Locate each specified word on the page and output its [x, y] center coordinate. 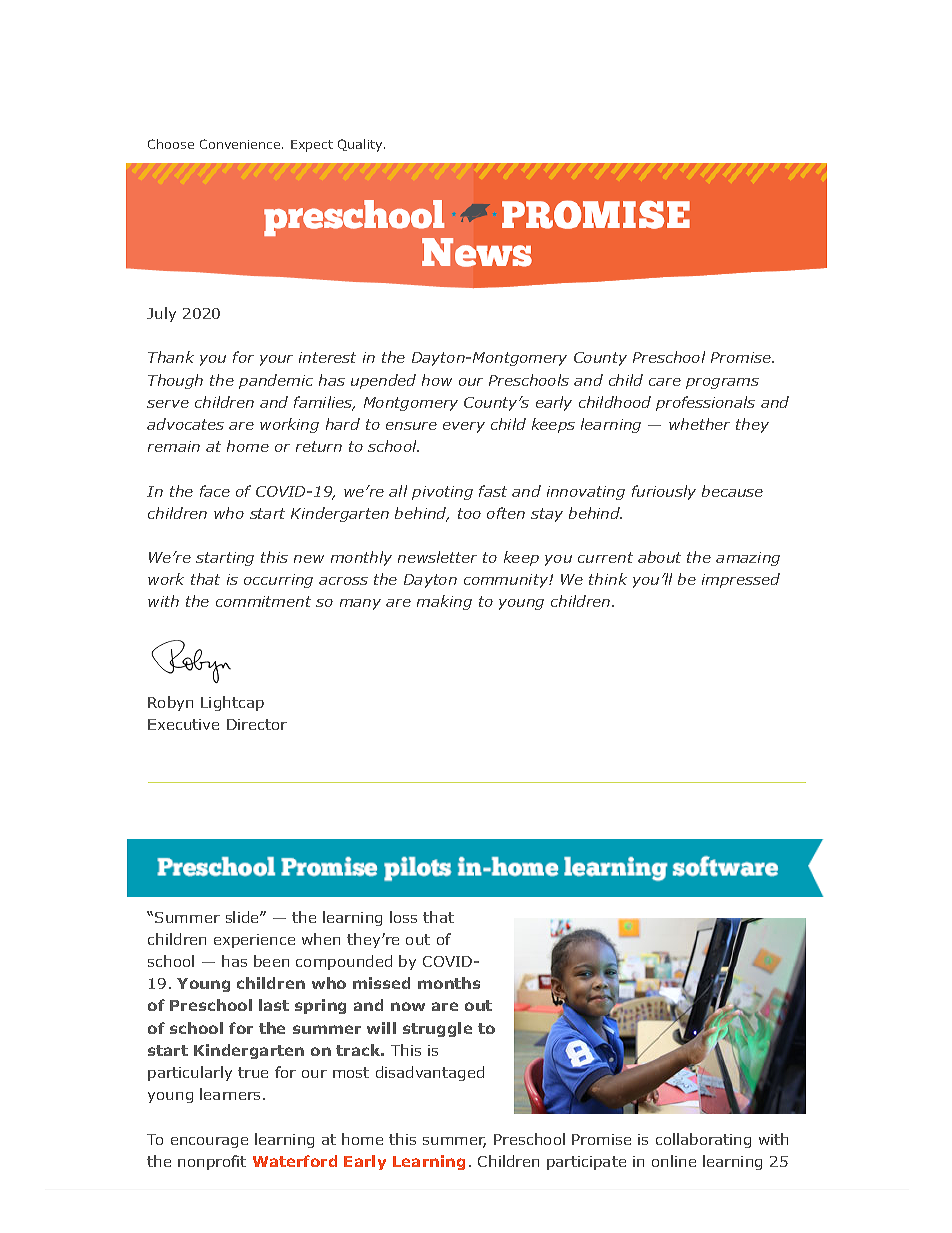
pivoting [442, 493]
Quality [361, 145]
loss [403, 917]
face [215, 491]
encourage [209, 1142]
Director [257, 724]
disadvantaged [430, 1073]
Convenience [241, 144]
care [665, 382]
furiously [664, 492]
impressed [741, 580]
